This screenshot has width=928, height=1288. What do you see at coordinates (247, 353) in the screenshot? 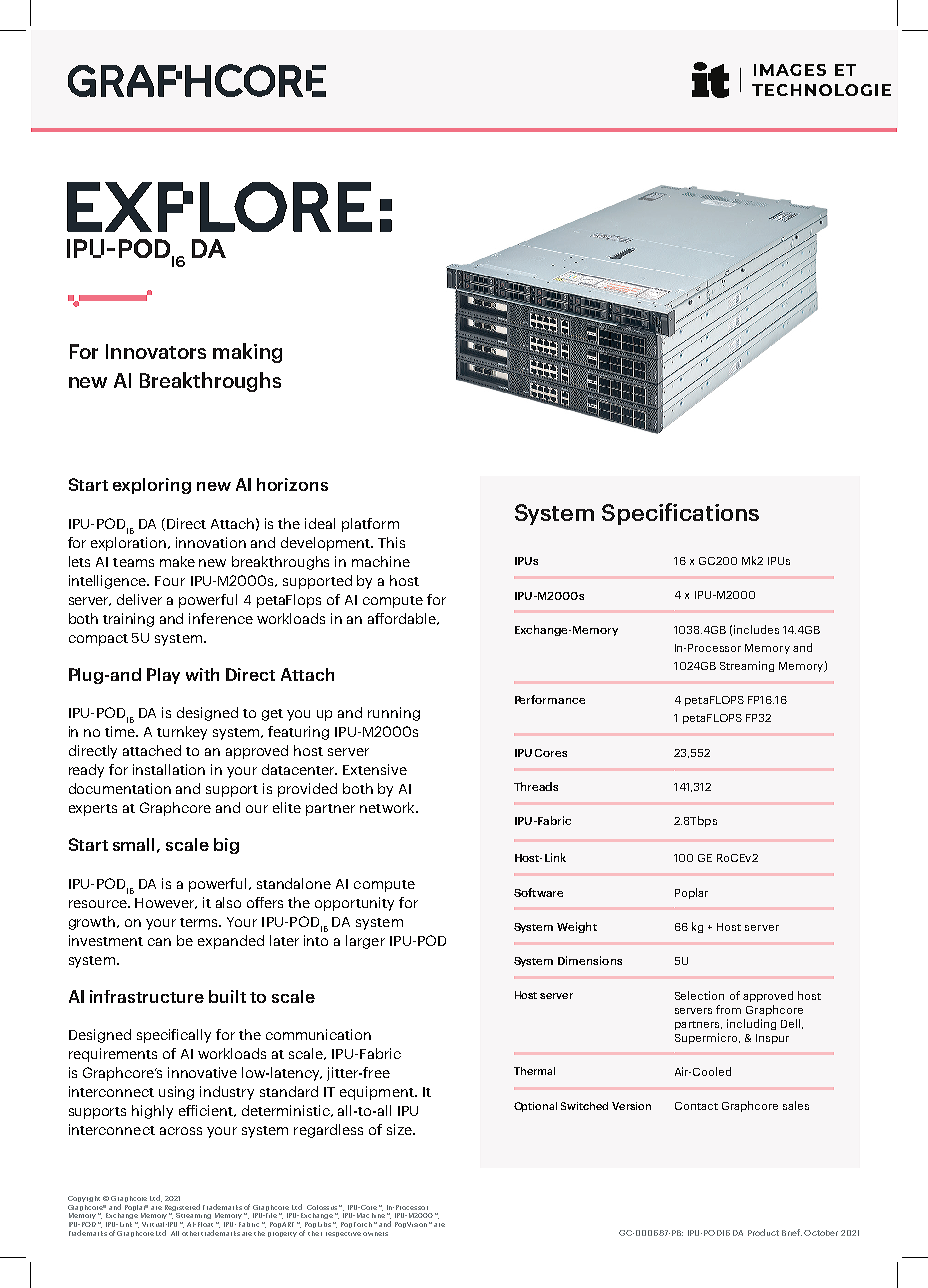
I see `making` at bounding box center [247, 353].
